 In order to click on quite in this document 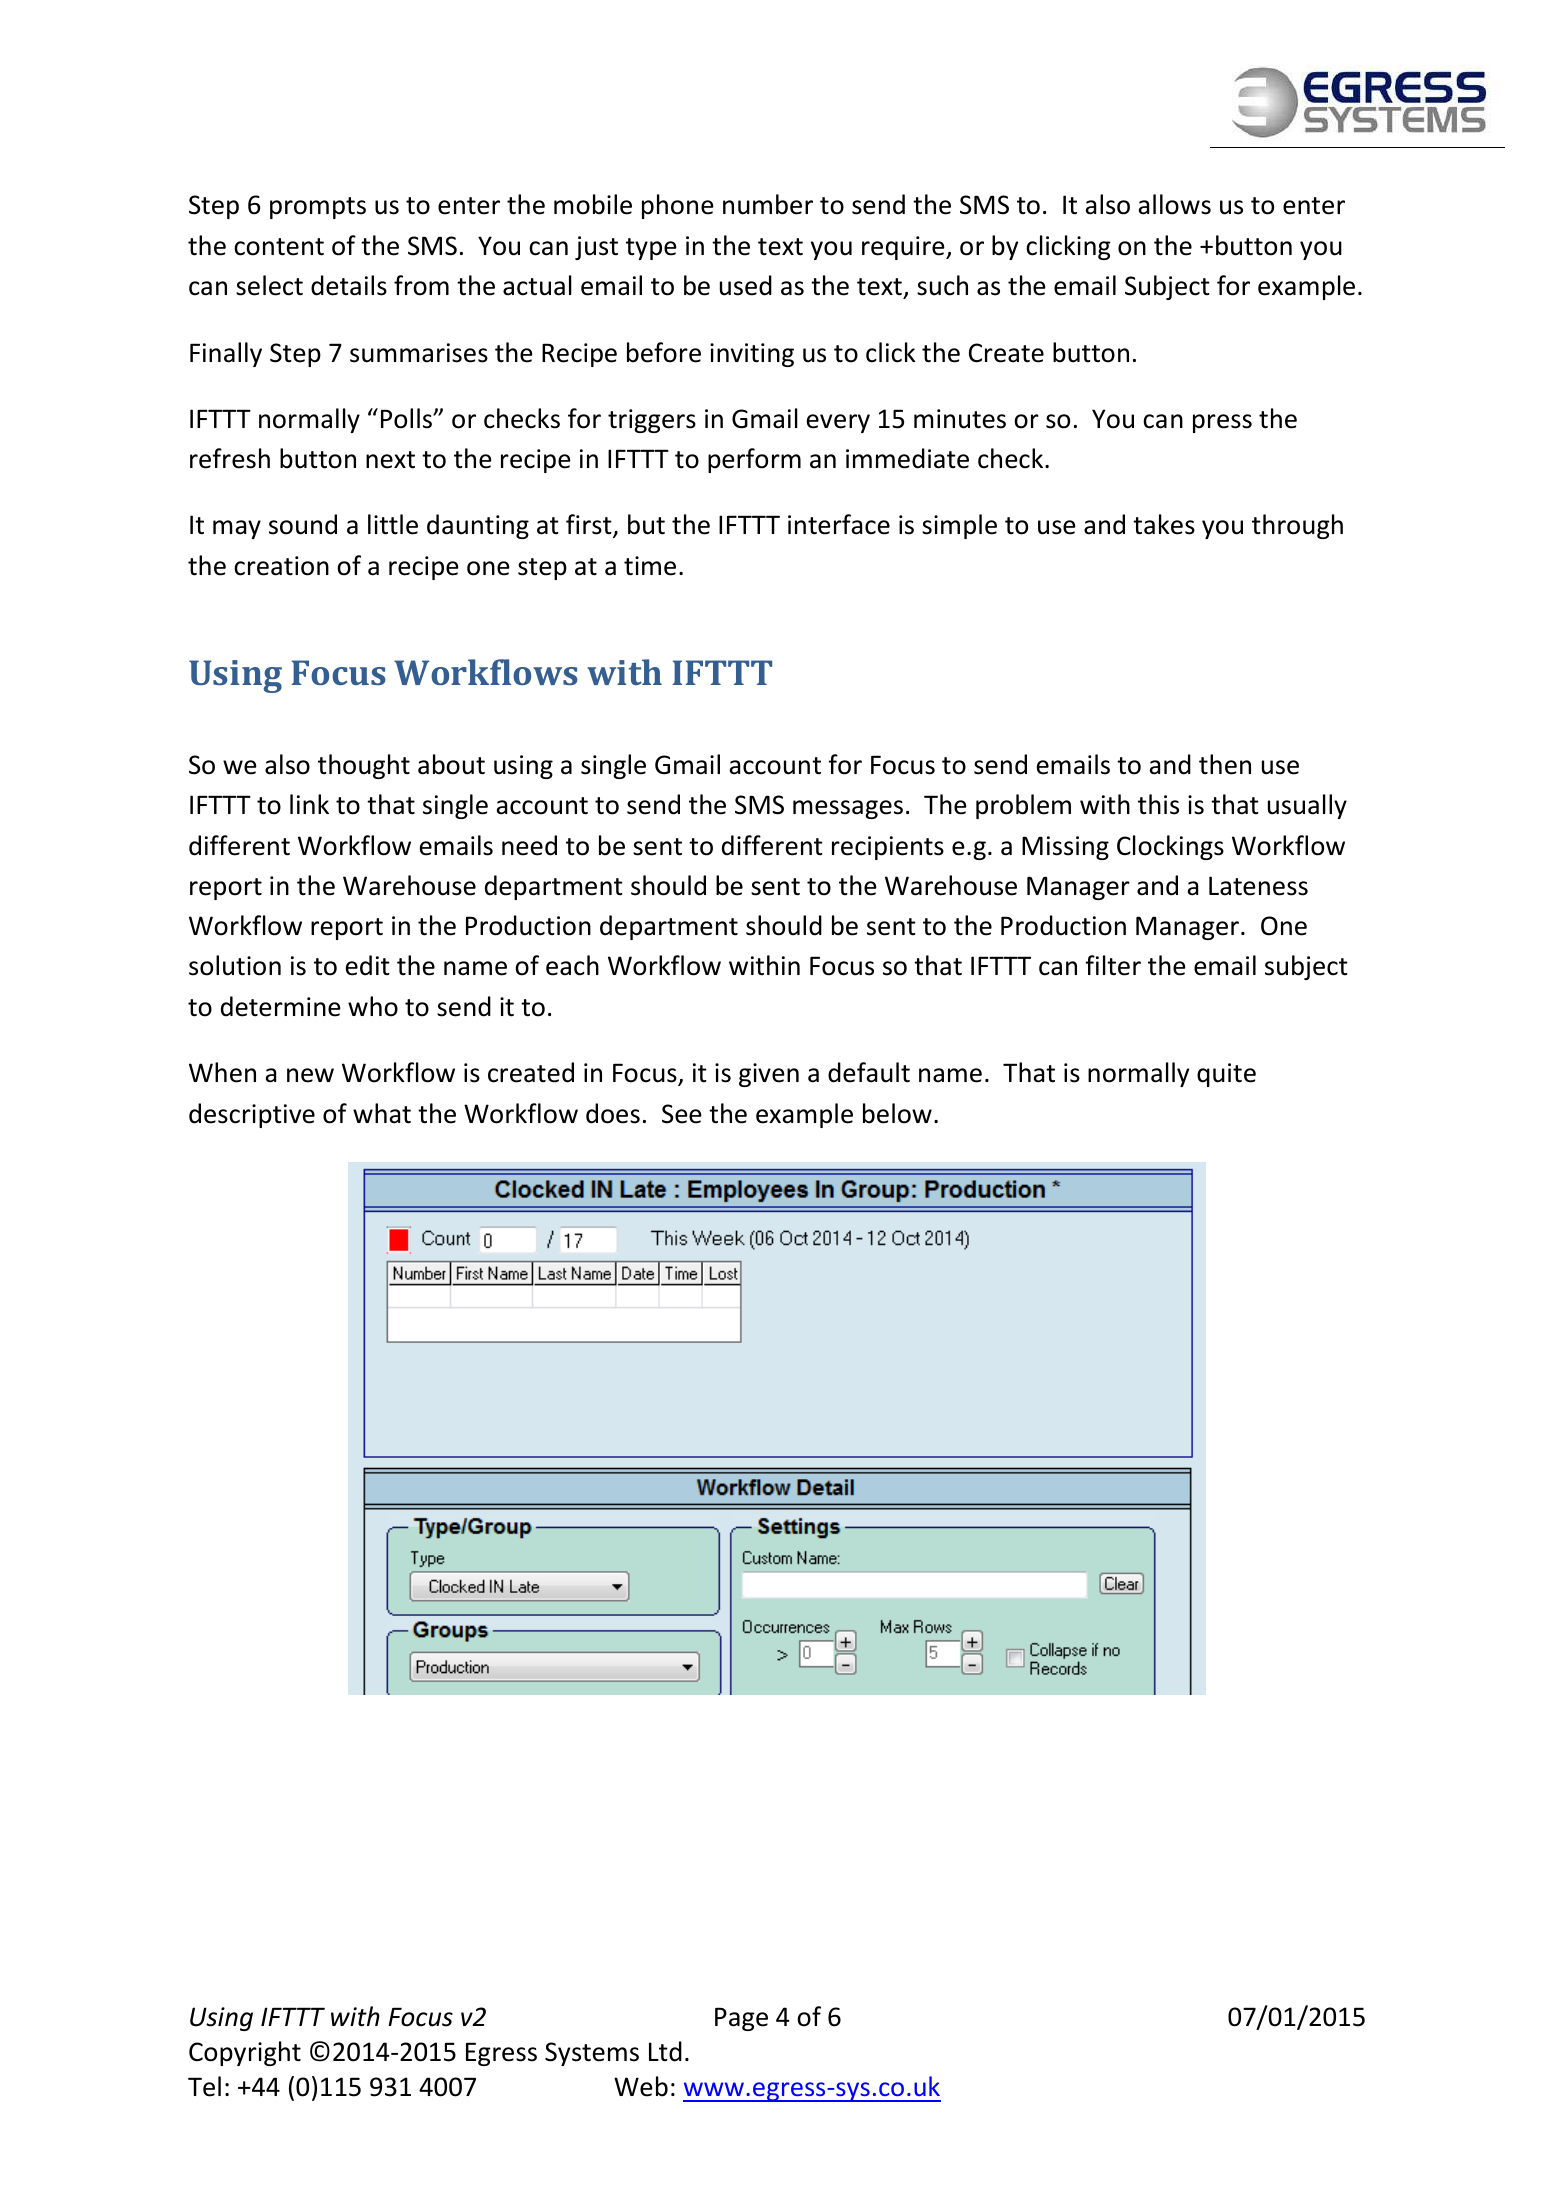, I will do `click(1226, 1075)`.
